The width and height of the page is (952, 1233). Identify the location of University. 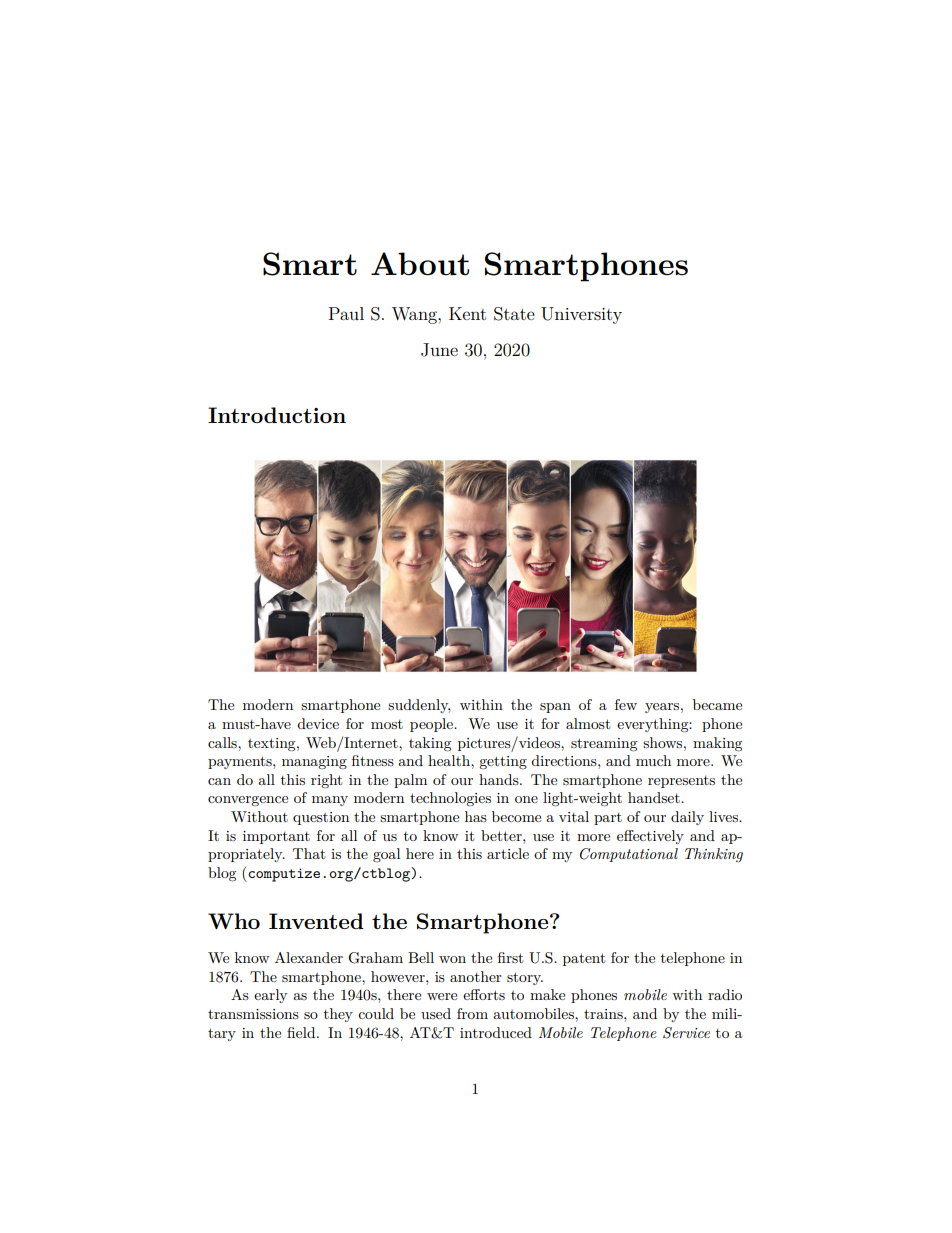
(581, 315).
